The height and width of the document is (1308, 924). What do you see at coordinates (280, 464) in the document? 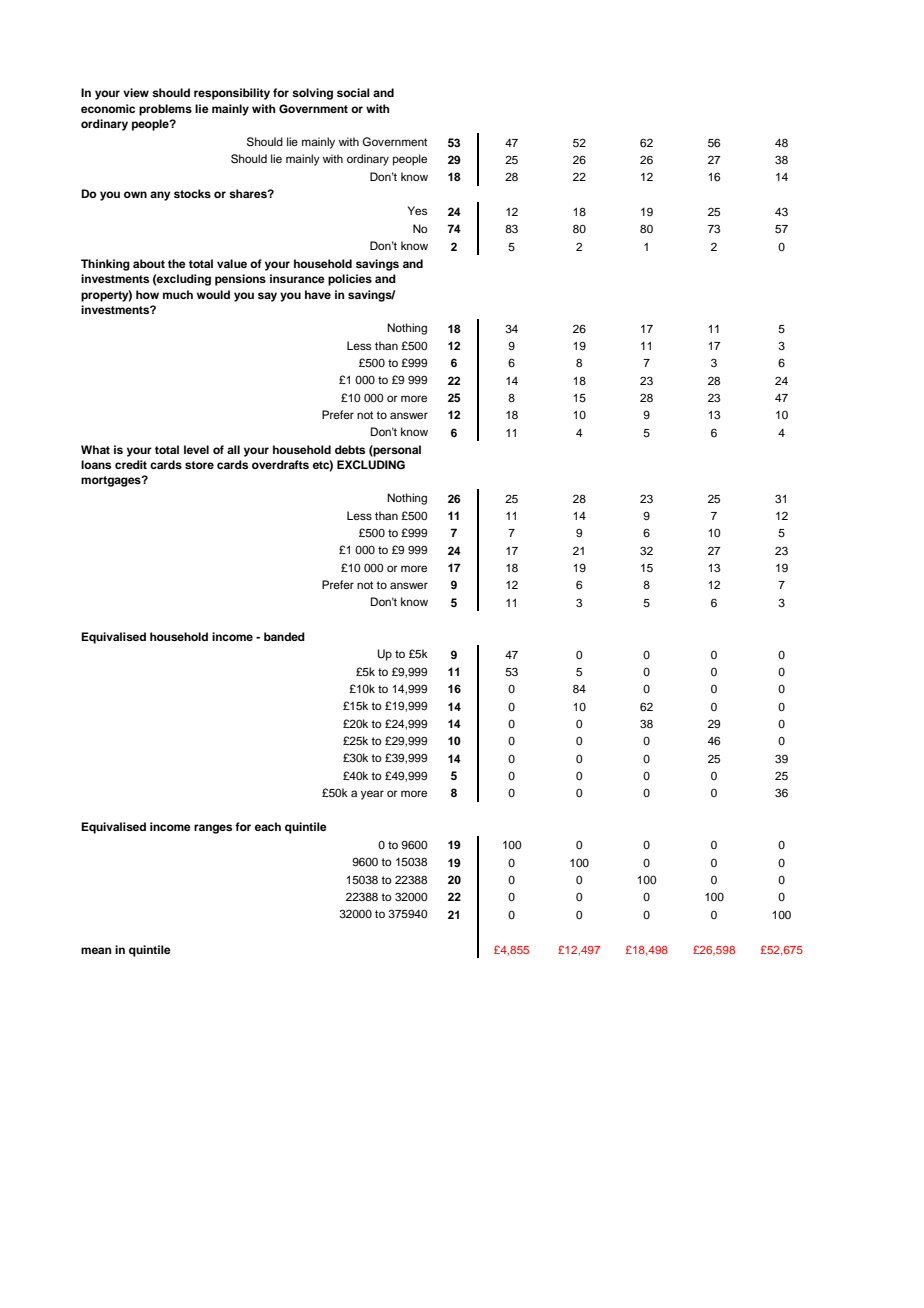
I see `overdrafts` at bounding box center [280, 464].
